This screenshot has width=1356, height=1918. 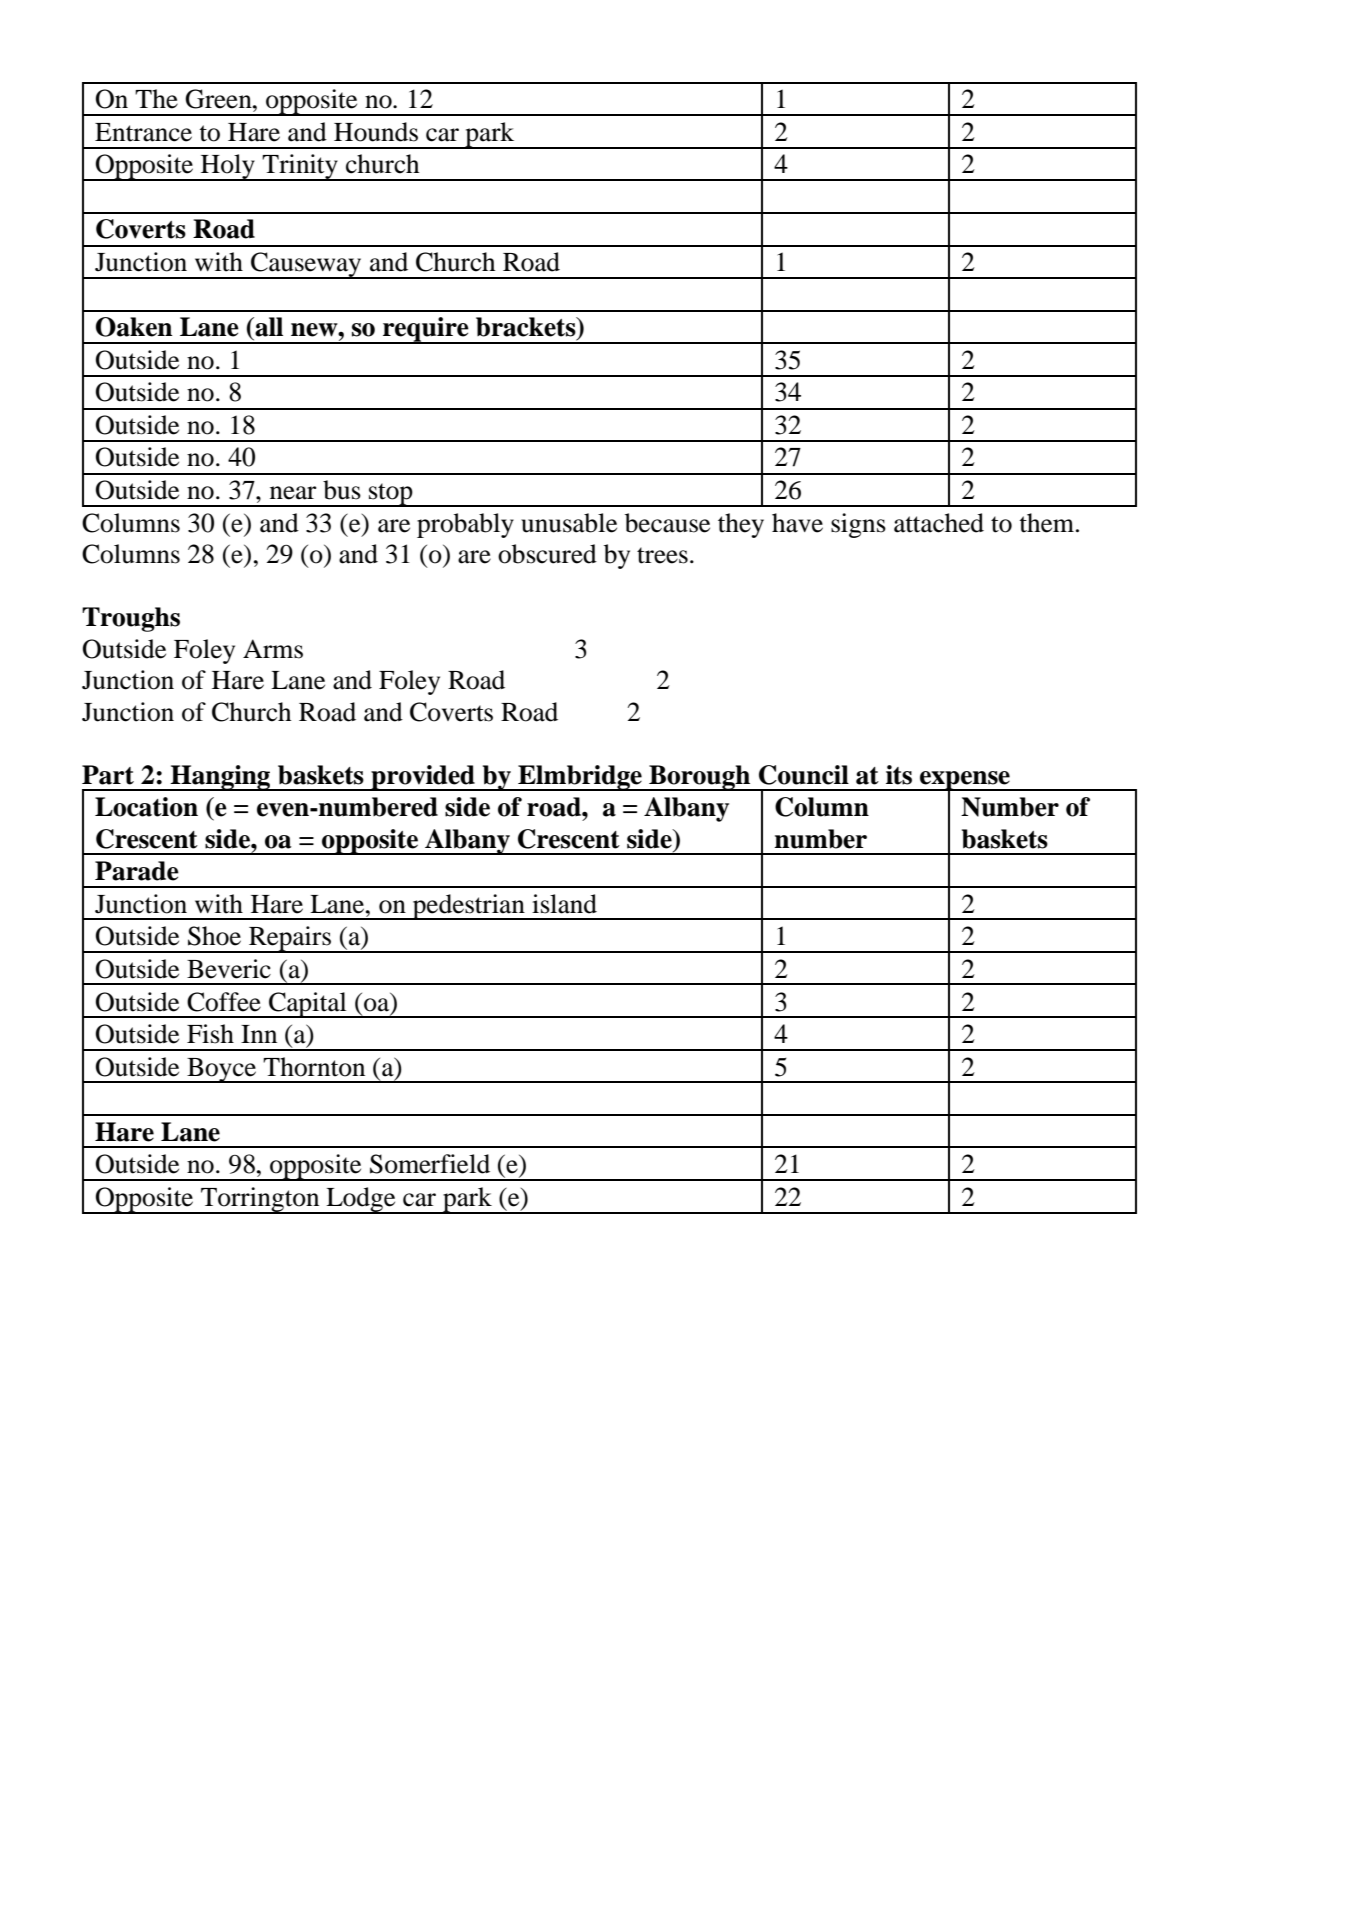 I want to click on require, so click(x=426, y=330).
